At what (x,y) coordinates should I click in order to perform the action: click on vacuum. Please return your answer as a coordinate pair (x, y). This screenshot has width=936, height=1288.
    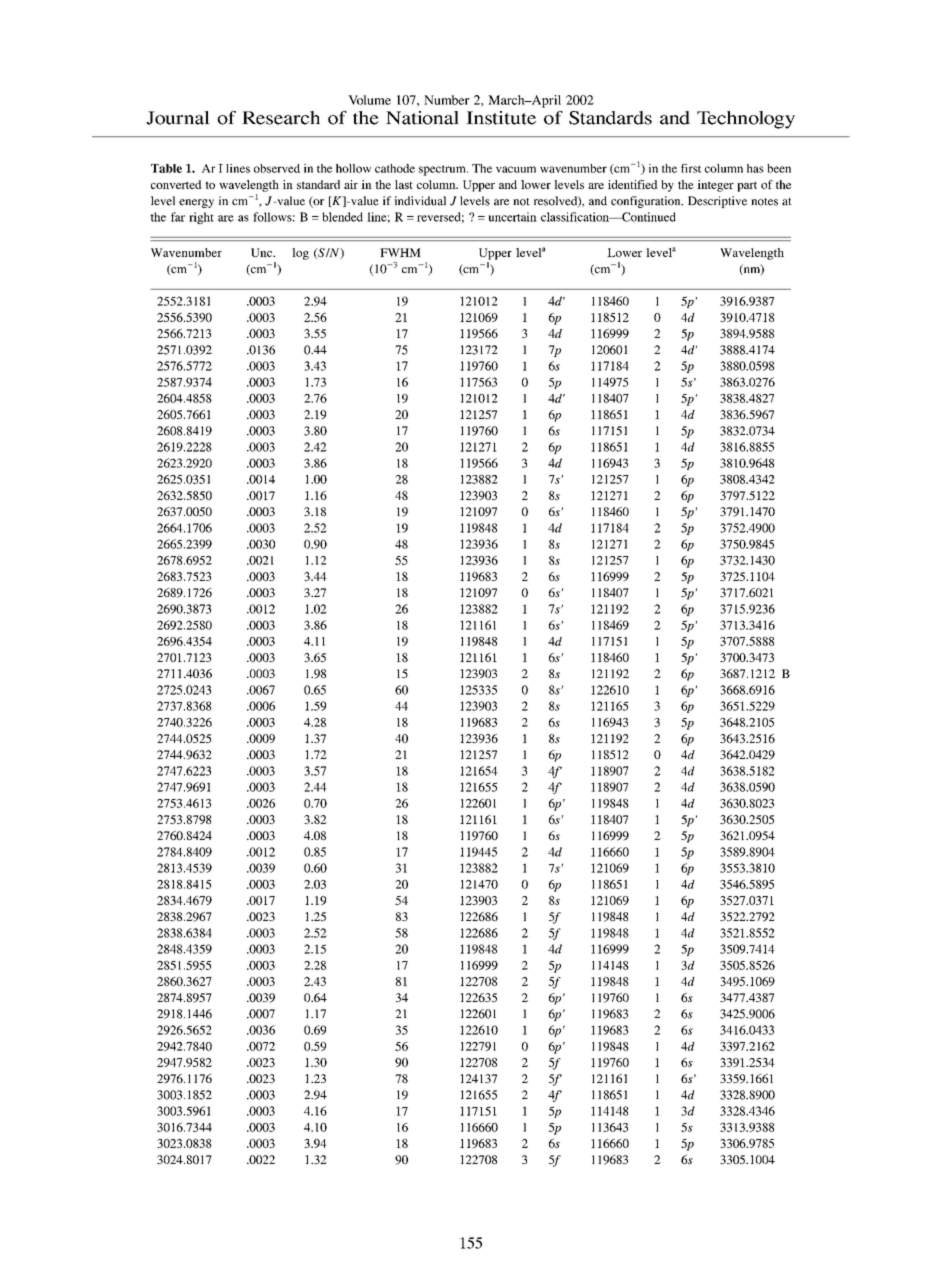
    Looking at the image, I should click on (516, 169).
